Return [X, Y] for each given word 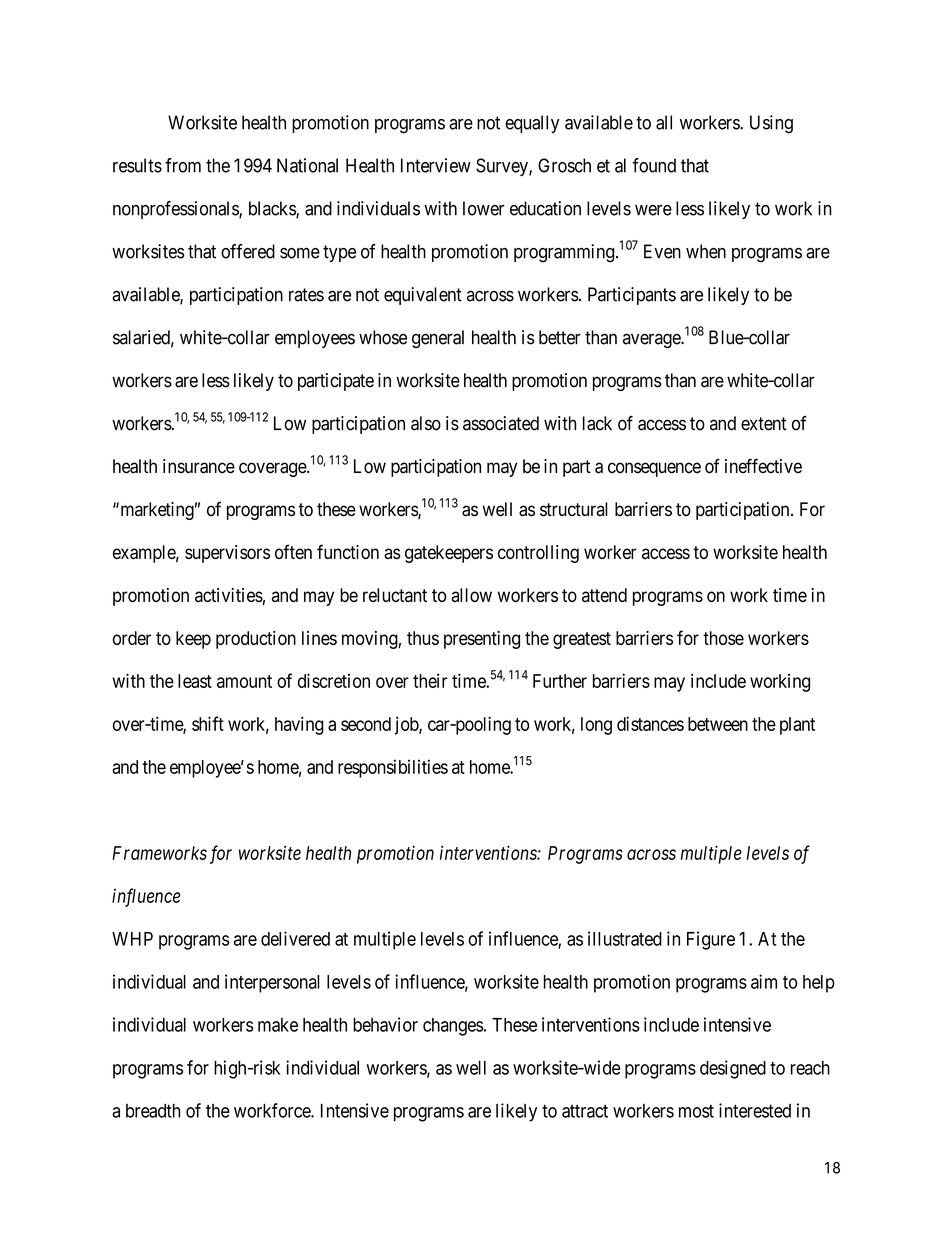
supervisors [227, 554]
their [430, 681]
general [438, 339]
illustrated [625, 938]
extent [764, 424]
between [718, 724]
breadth [153, 1111]
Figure [711, 940]
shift [208, 723]
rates [306, 295]
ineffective [763, 466]
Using [771, 124]
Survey [503, 167]
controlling [538, 554]
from [183, 165]
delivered [295, 938]
